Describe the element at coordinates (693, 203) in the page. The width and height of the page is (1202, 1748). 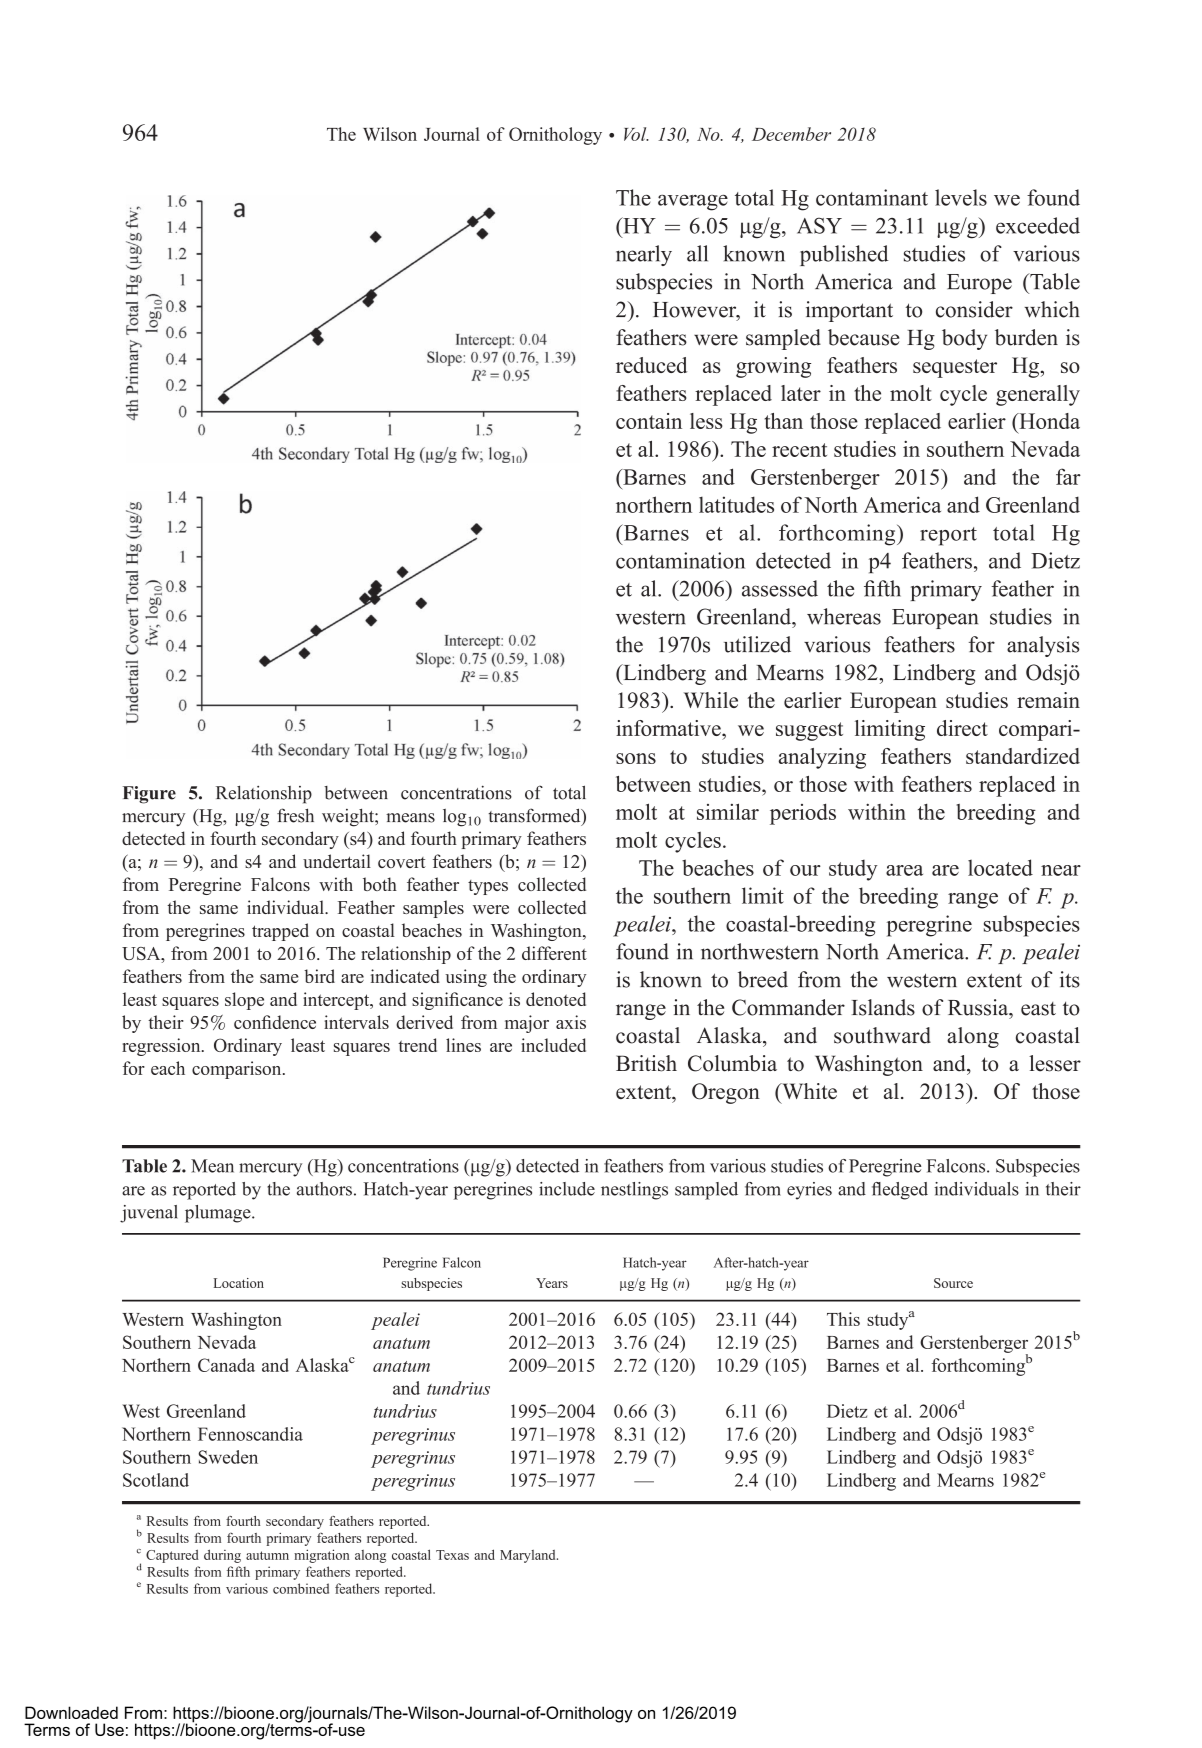
I see `average` at that location.
